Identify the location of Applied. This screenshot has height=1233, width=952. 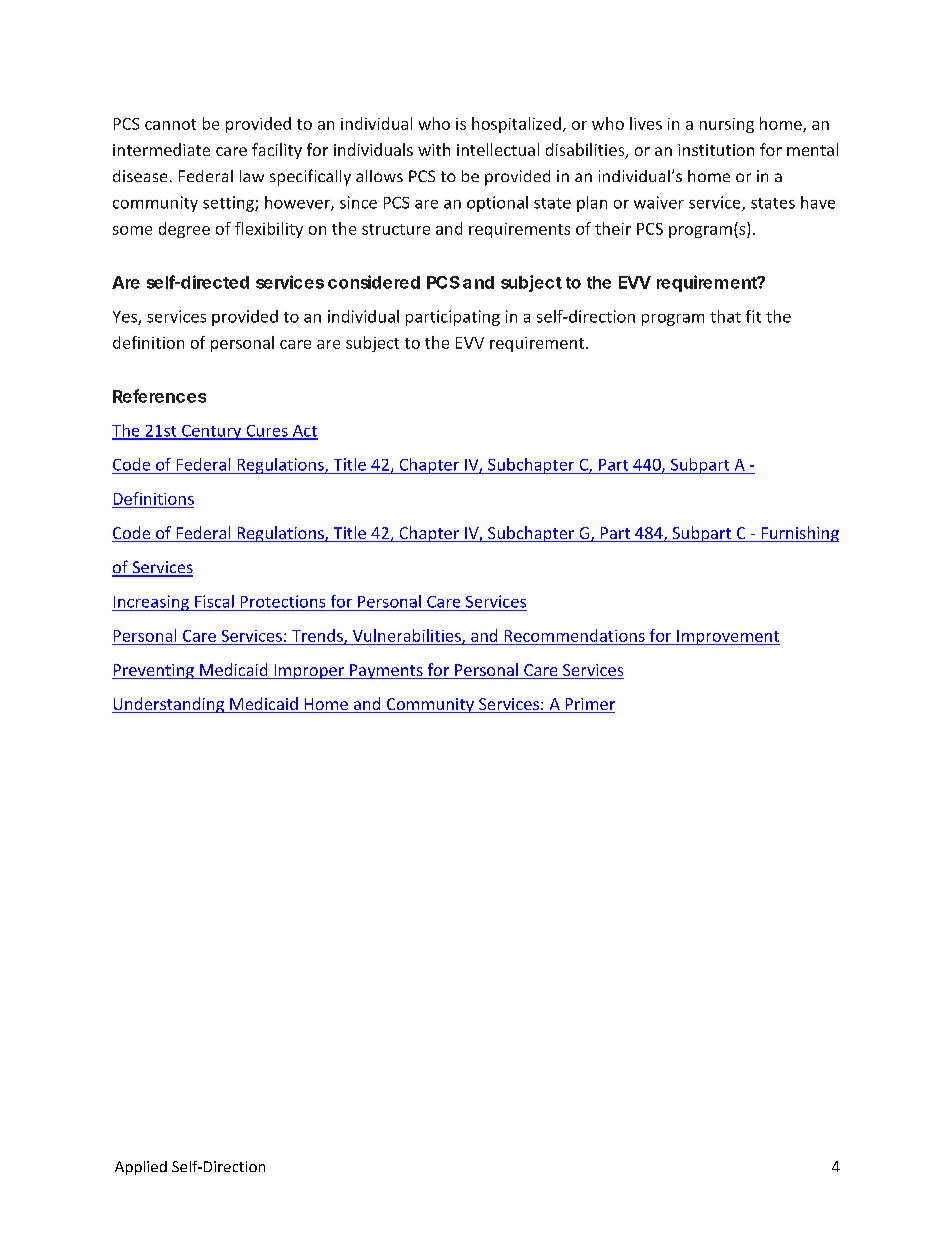
(141, 1168).
